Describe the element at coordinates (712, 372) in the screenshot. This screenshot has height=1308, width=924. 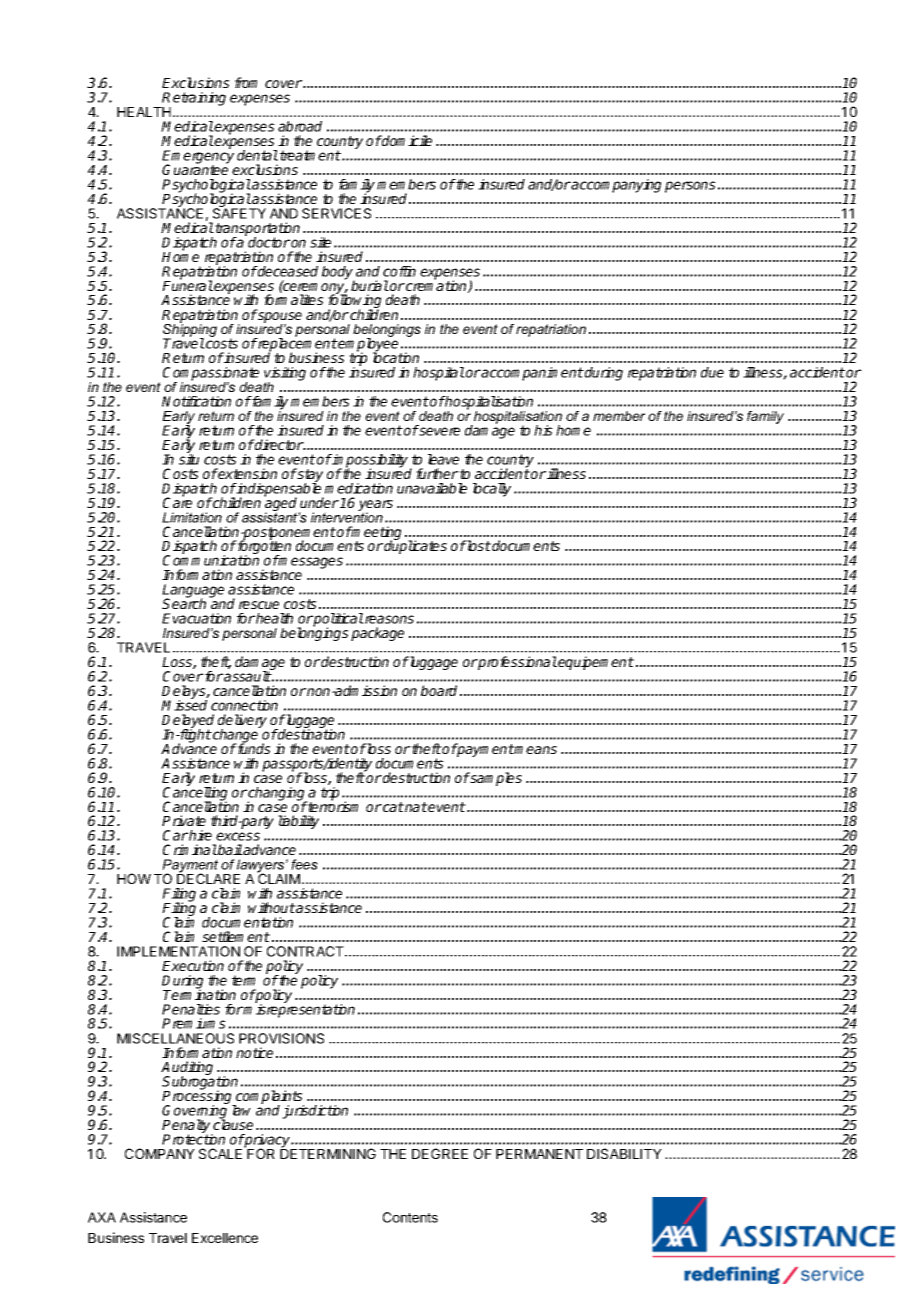
I see `due` at that location.
